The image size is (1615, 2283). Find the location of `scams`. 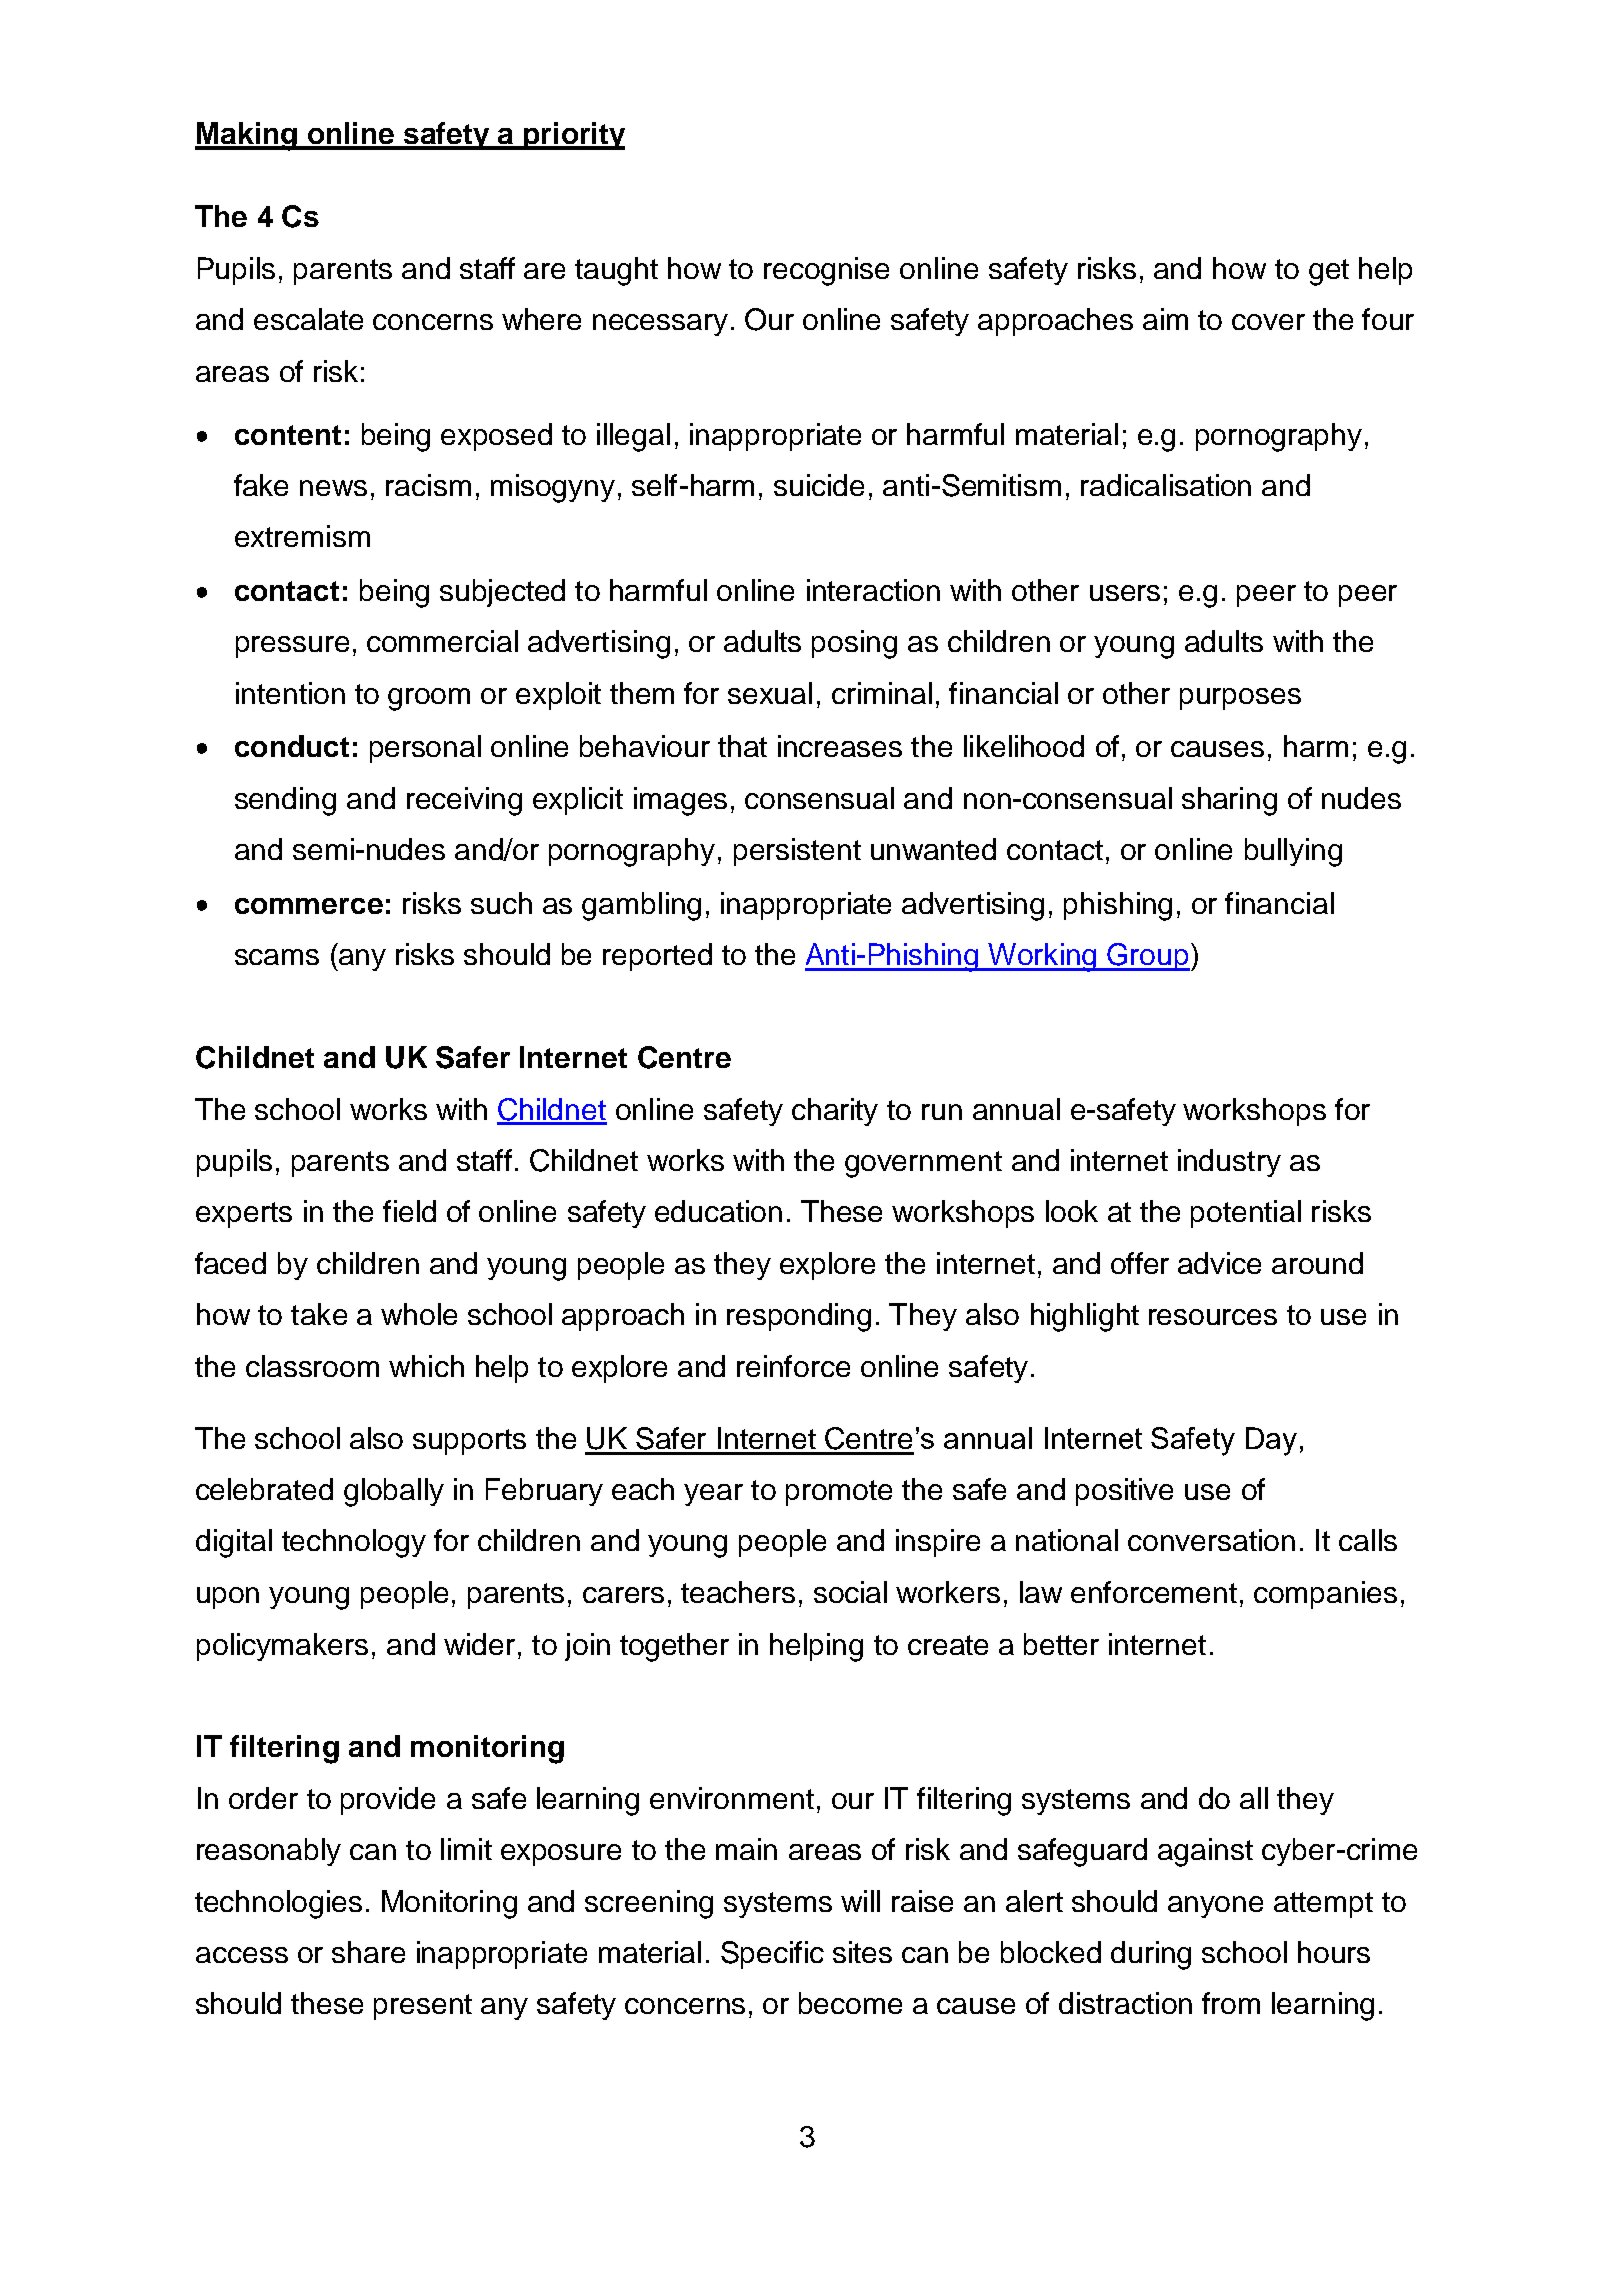

scams is located at coordinates (277, 957).
